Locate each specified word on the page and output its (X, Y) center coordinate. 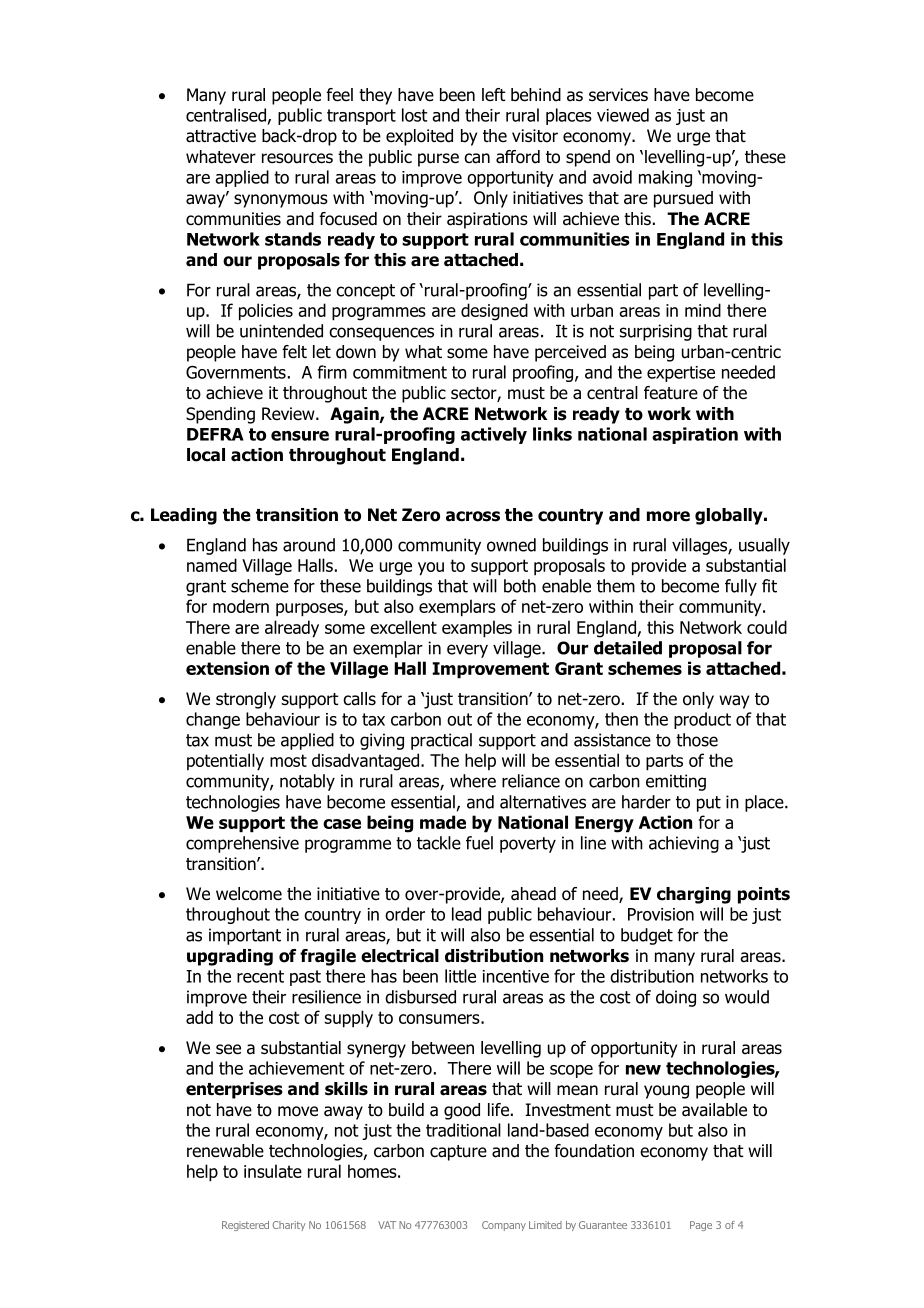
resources (297, 158)
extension (227, 668)
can (477, 158)
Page (701, 1226)
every (467, 651)
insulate (273, 1171)
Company (504, 1226)
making (665, 178)
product (702, 720)
